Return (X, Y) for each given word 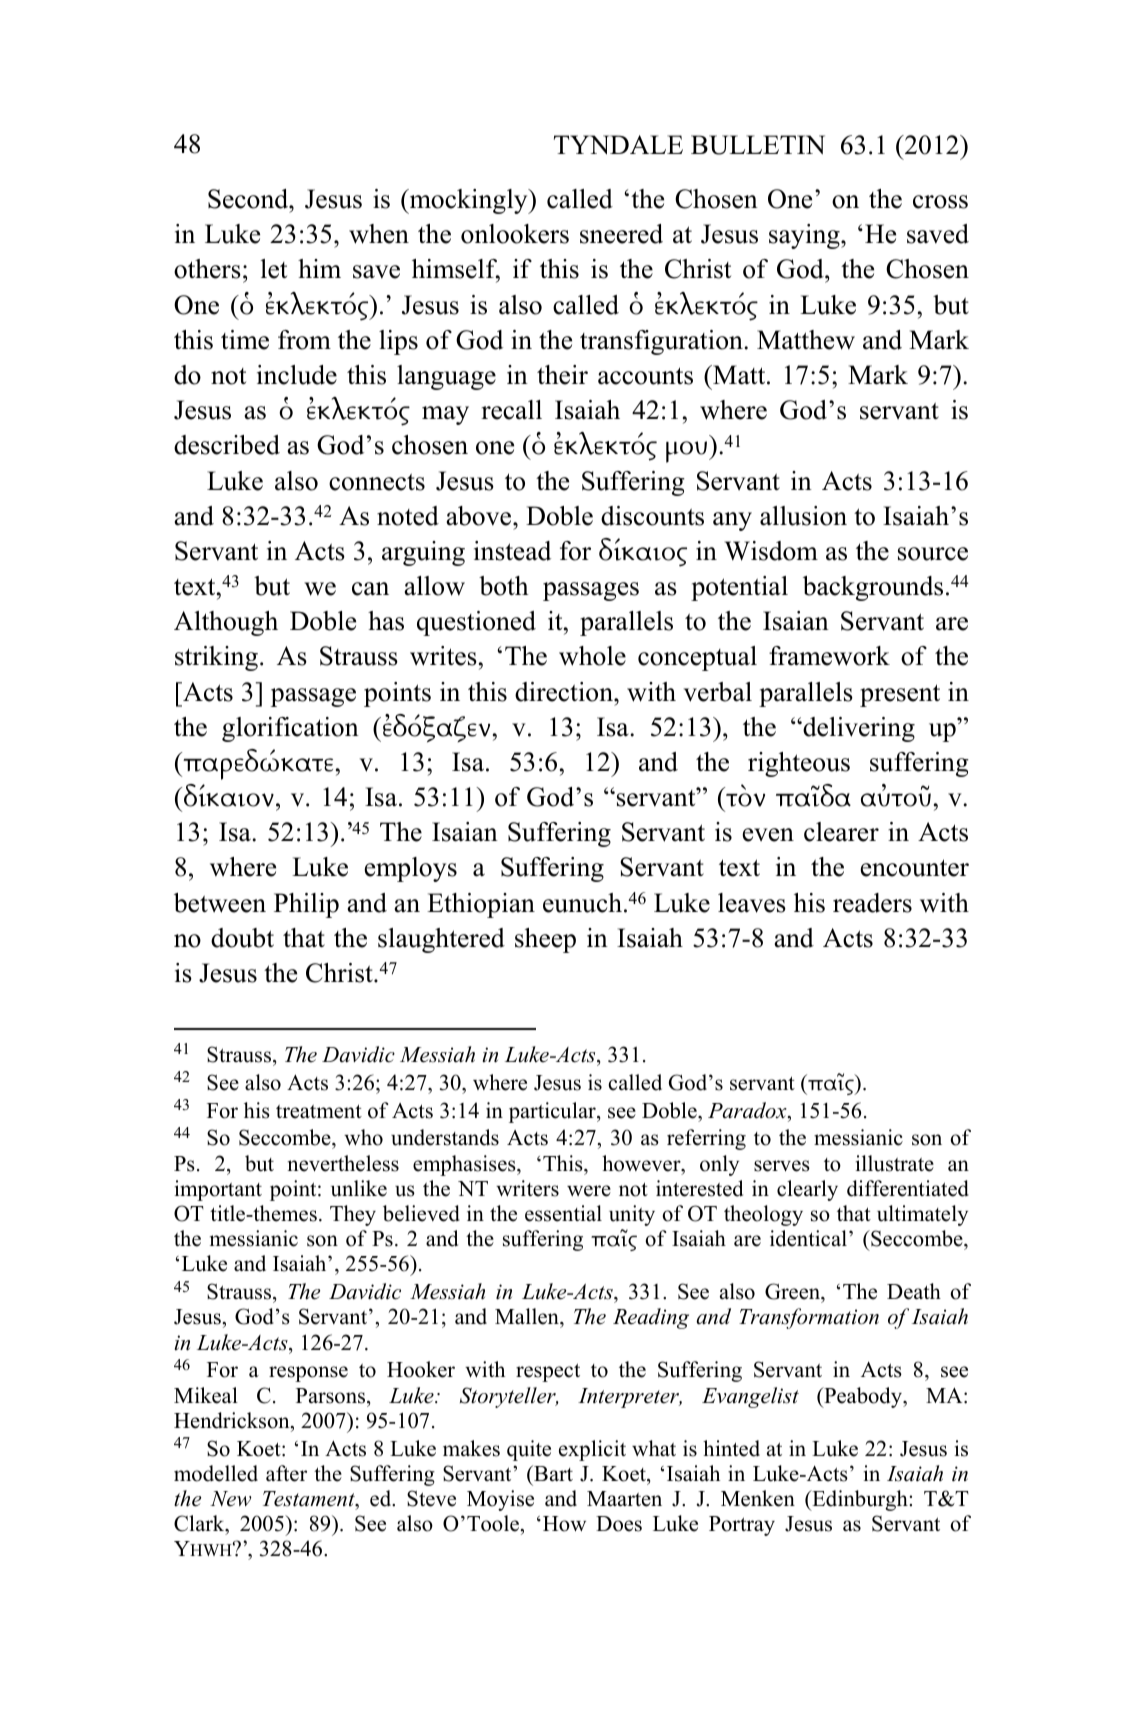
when (379, 234)
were (589, 1191)
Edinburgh (860, 1500)
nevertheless (343, 1163)
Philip (306, 905)
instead (512, 551)
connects (377, 482)
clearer (841, 832)
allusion (803, 516)
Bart (552, 1473)
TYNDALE (618, 144)
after (286, 1473)
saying (805, 236)
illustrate (895, 1163)
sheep (545, 940)
